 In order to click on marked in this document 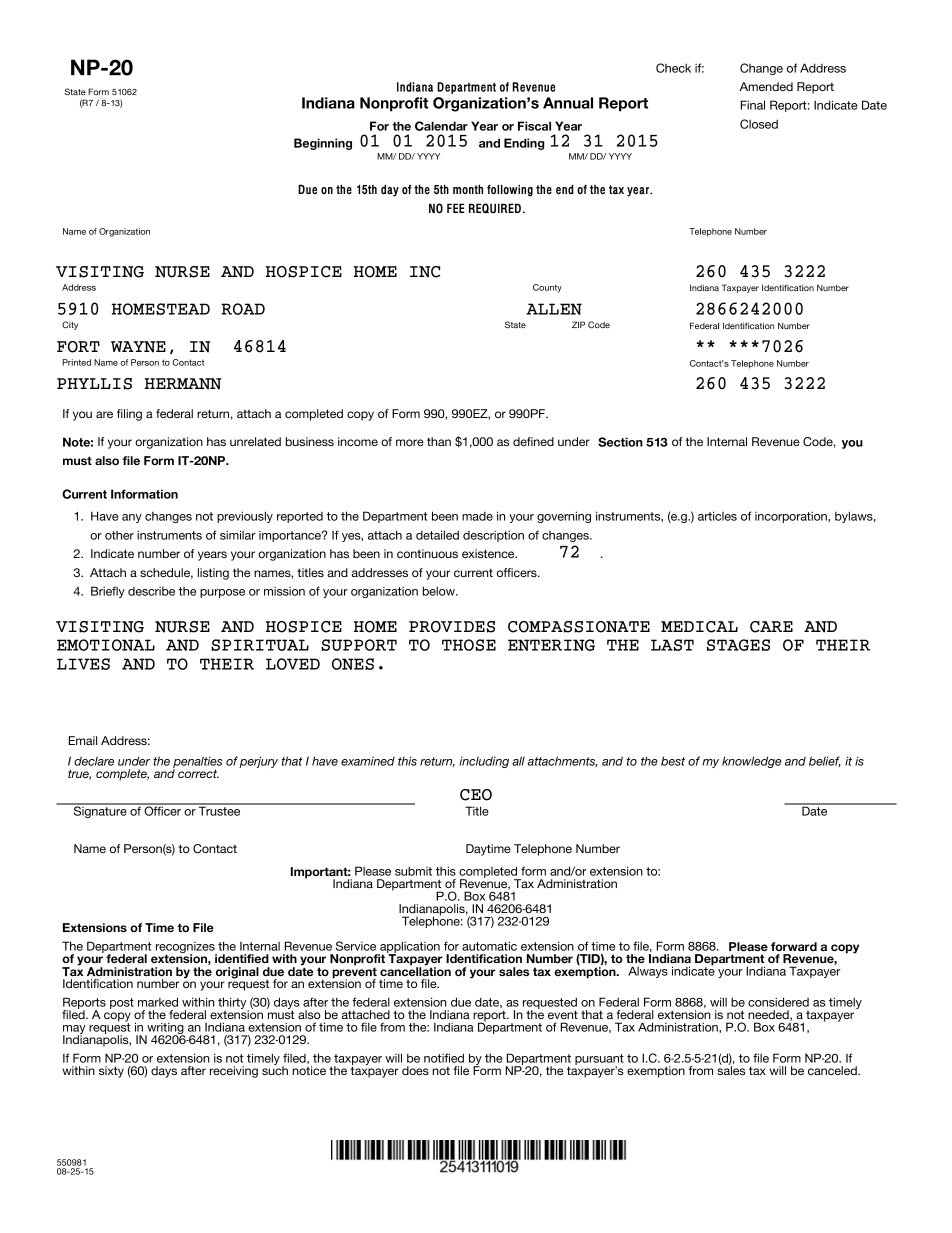, I will do `click(158, 1002)`.
